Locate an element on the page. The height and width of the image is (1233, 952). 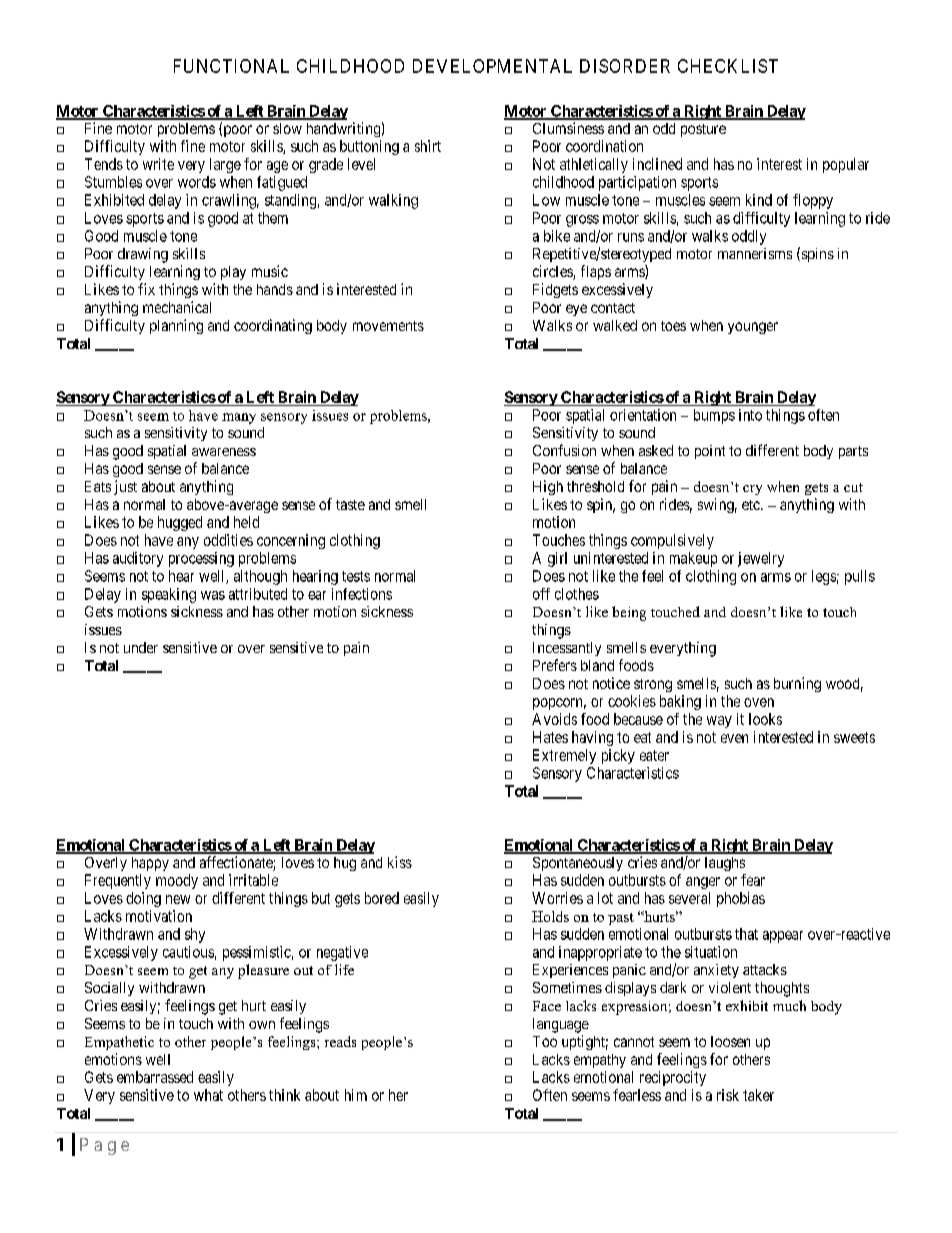
moody is located at coordinates (177, 881).
